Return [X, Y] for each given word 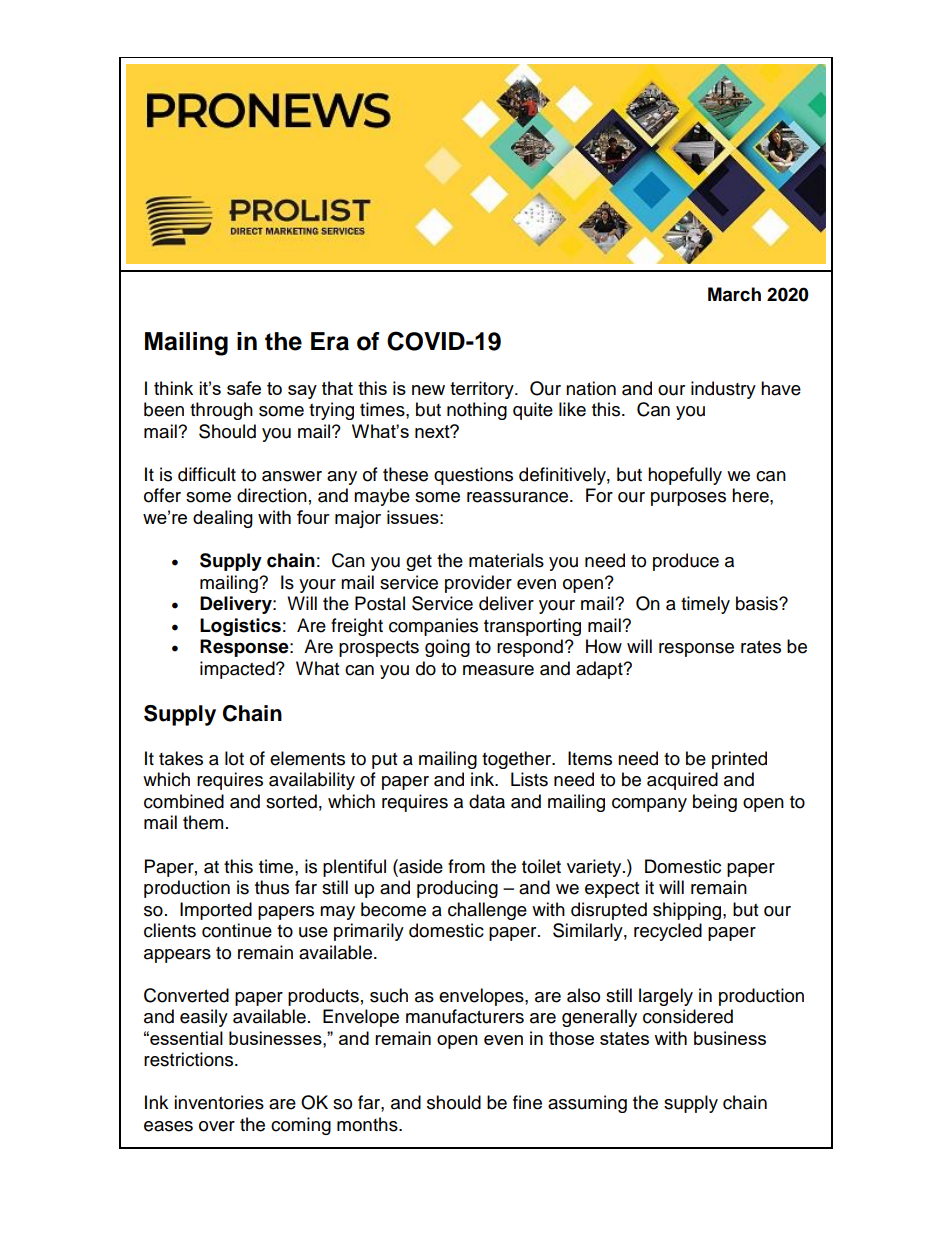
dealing [223, 519]
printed [739, 760]
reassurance [519, 497]
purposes [688, 499]
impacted [238, 670]
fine [527, 1102]
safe [244, 388]
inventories [219, 1102]
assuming [587, 1104]
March [734, 294]
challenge [487, 911]
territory [483, 390]
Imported [216, 911]
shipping [688, 911]
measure [498, 670]
